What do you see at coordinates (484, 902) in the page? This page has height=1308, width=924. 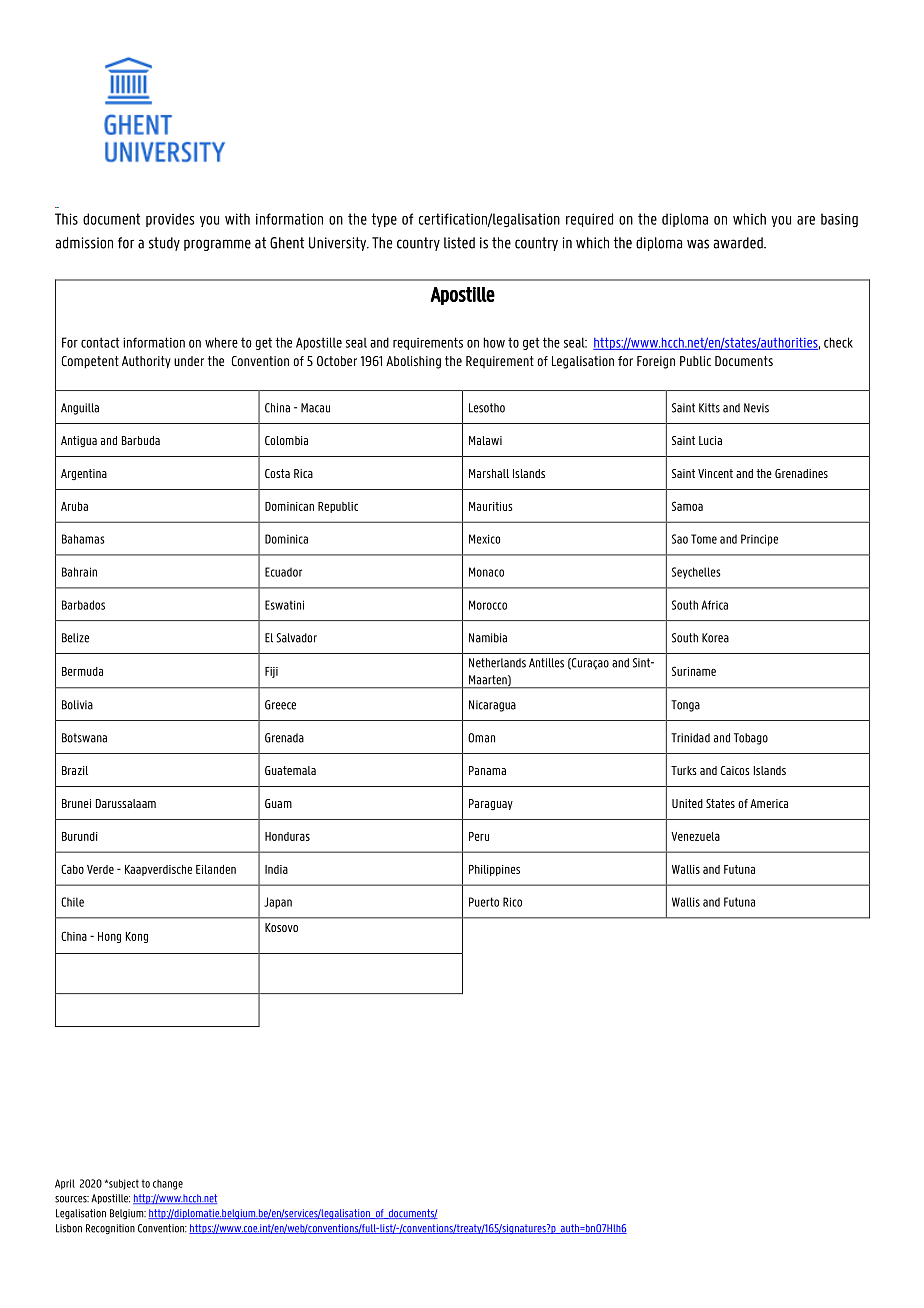 I see `Puerto` at bounding box center [484, 902].
